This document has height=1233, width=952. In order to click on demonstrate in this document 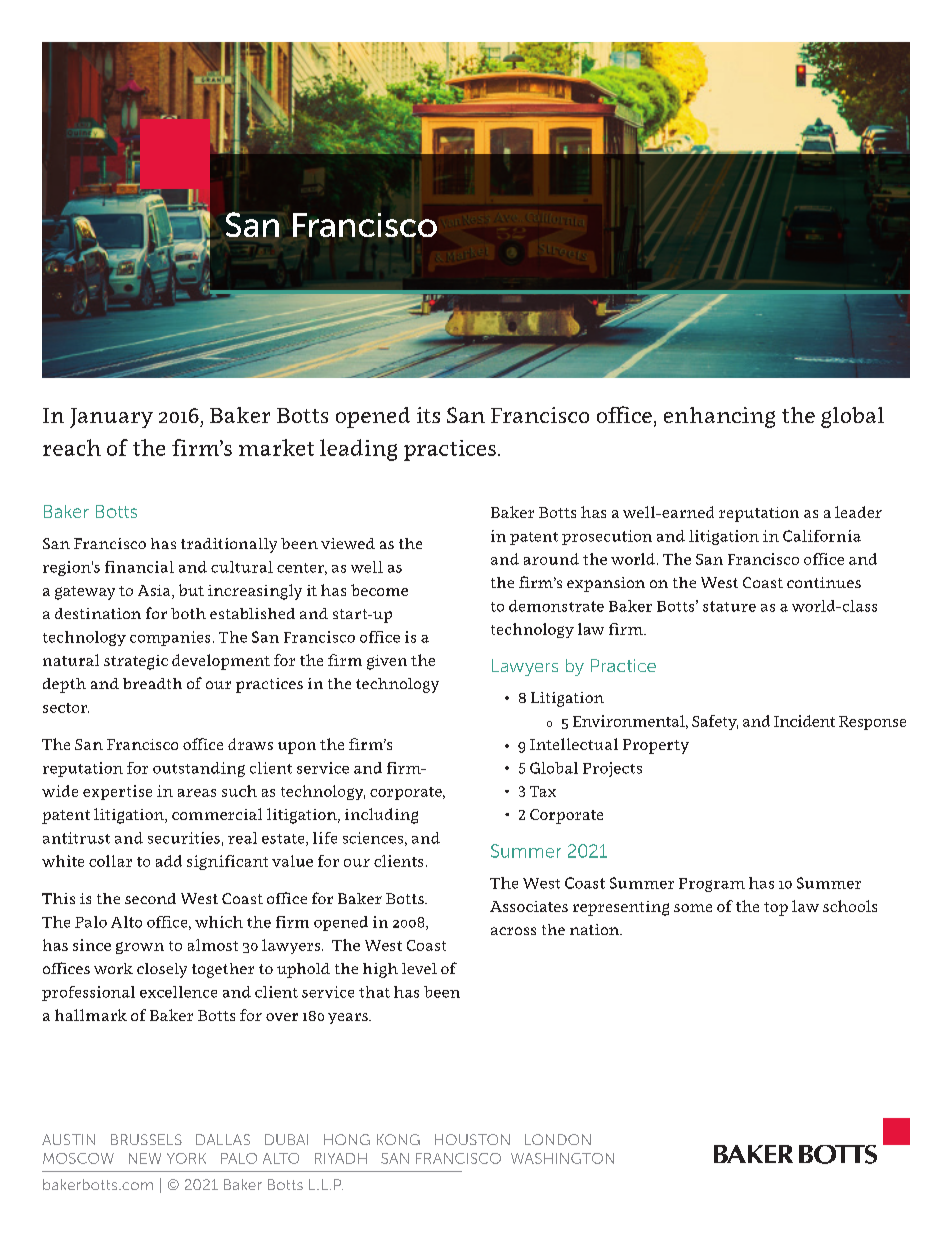, I will do `click(556, 606)`.
